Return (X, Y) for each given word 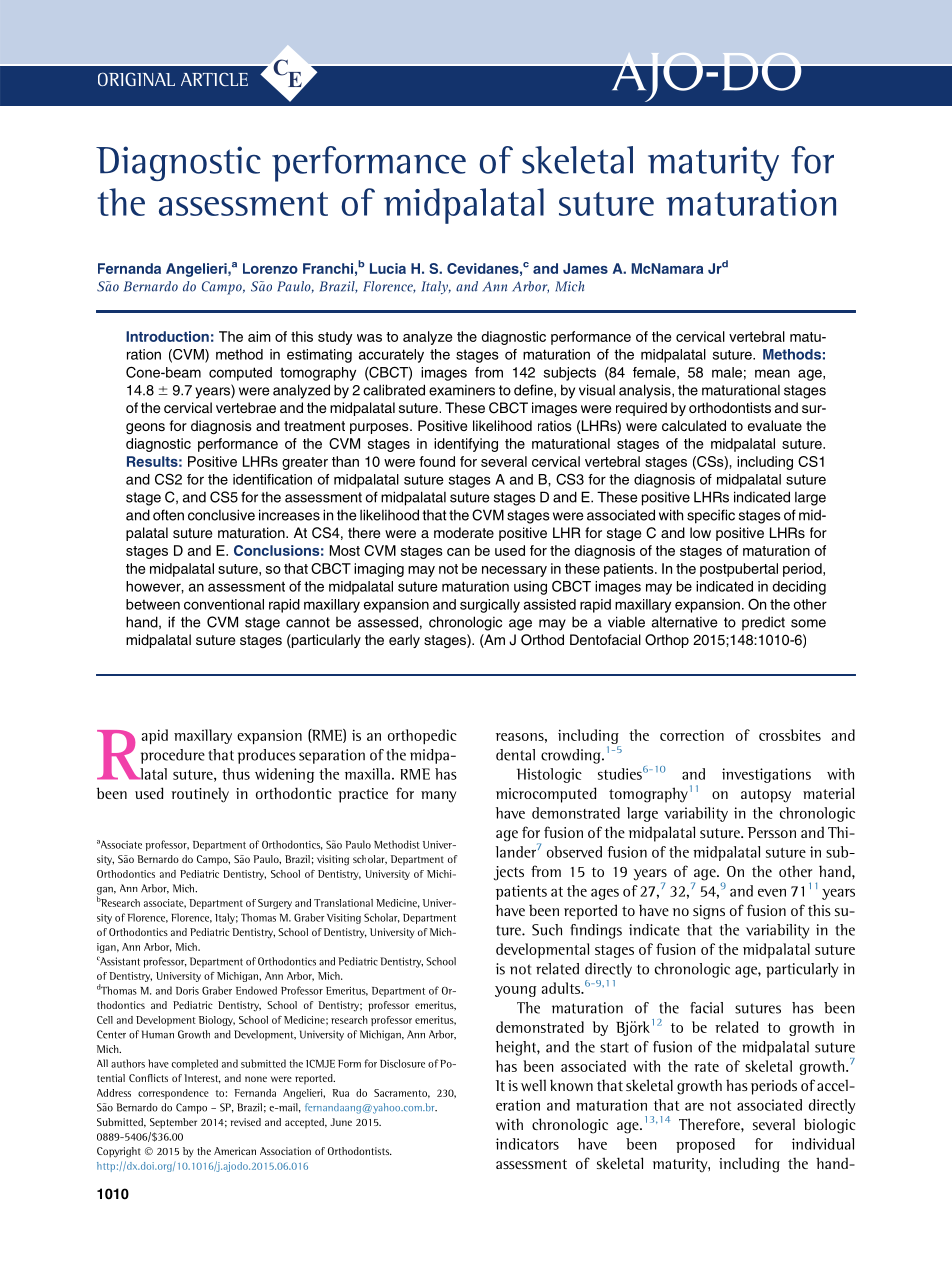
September (173, 1123)
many (438, 797)
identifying (466, 445)
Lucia (388, 268)
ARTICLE (214, 79)
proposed (705, 1145)
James (585, 268)
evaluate (775, 425)
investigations (766, 775)
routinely (200, 795)
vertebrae (246, 407)
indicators (527, 1144)
